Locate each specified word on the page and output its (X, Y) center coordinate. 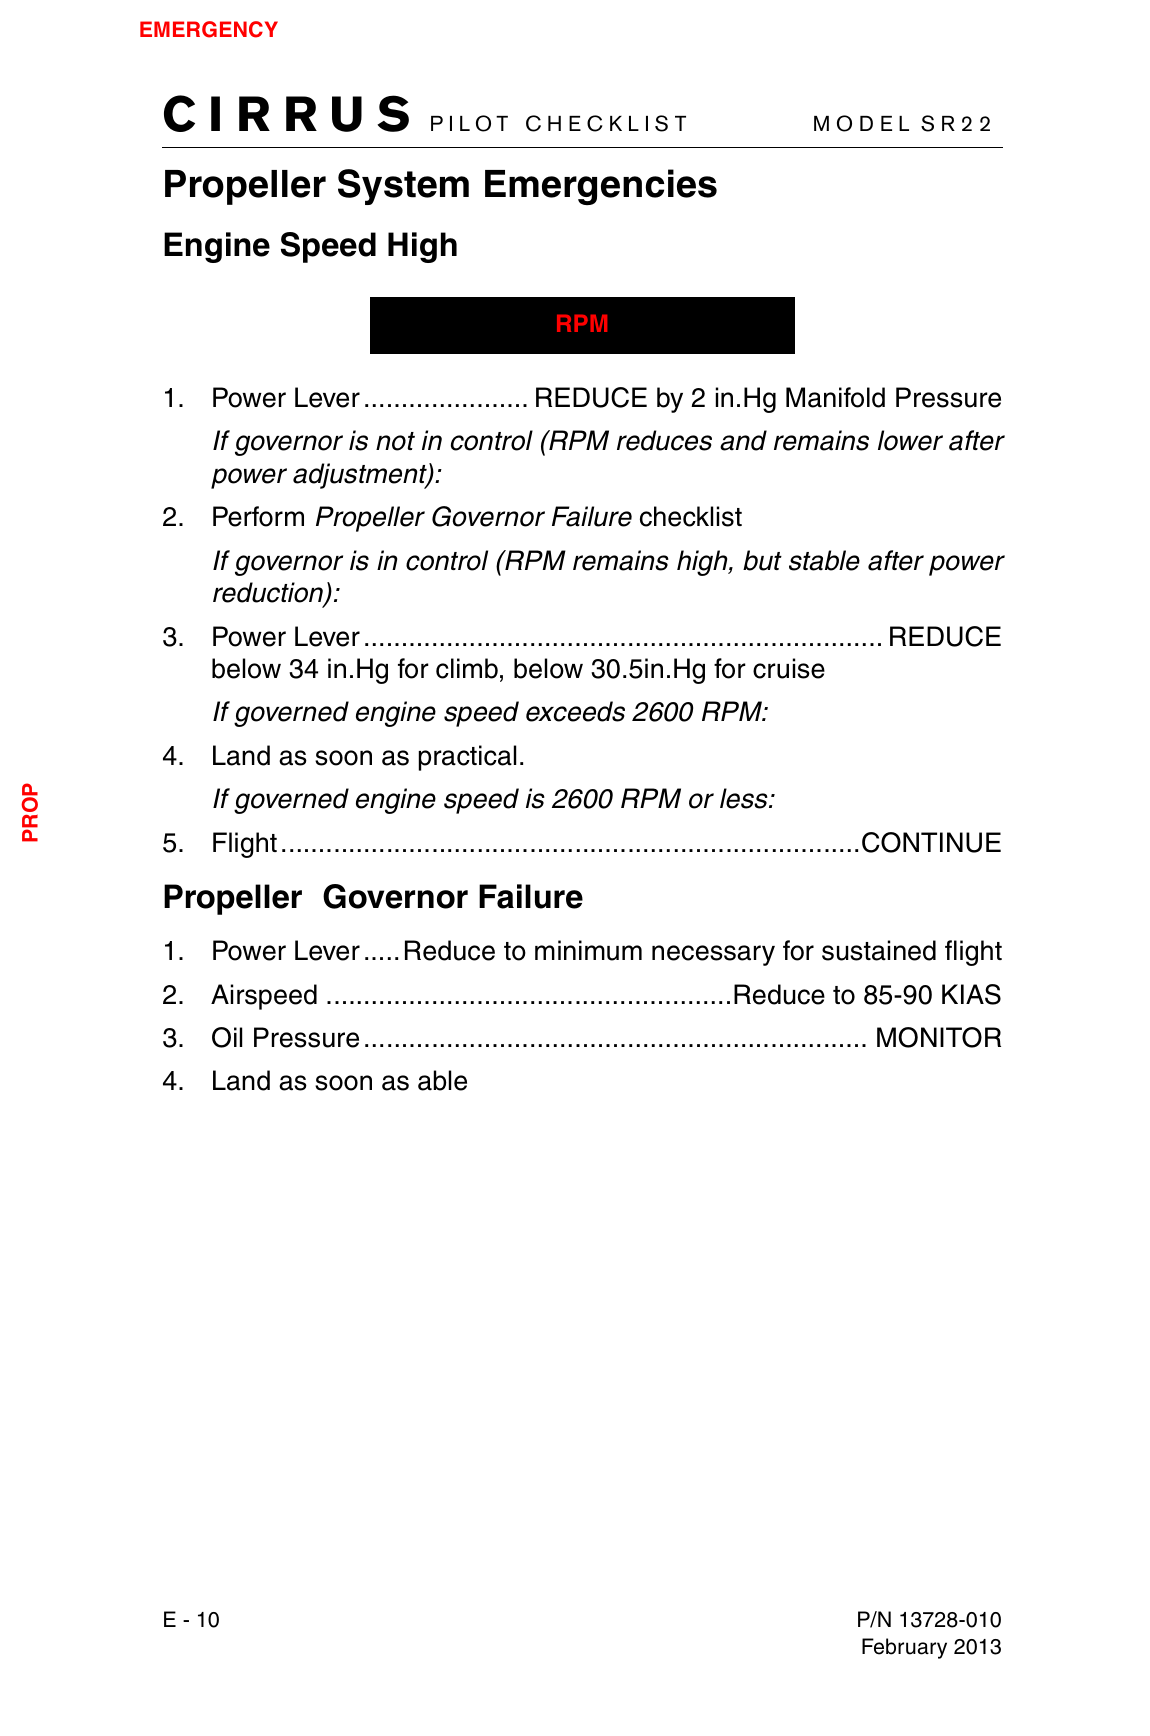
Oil (227, 1037)
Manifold (835, 397)
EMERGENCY (209, 29)
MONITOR (939, 1037)
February (904, 1648)
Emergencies (601, 187)
